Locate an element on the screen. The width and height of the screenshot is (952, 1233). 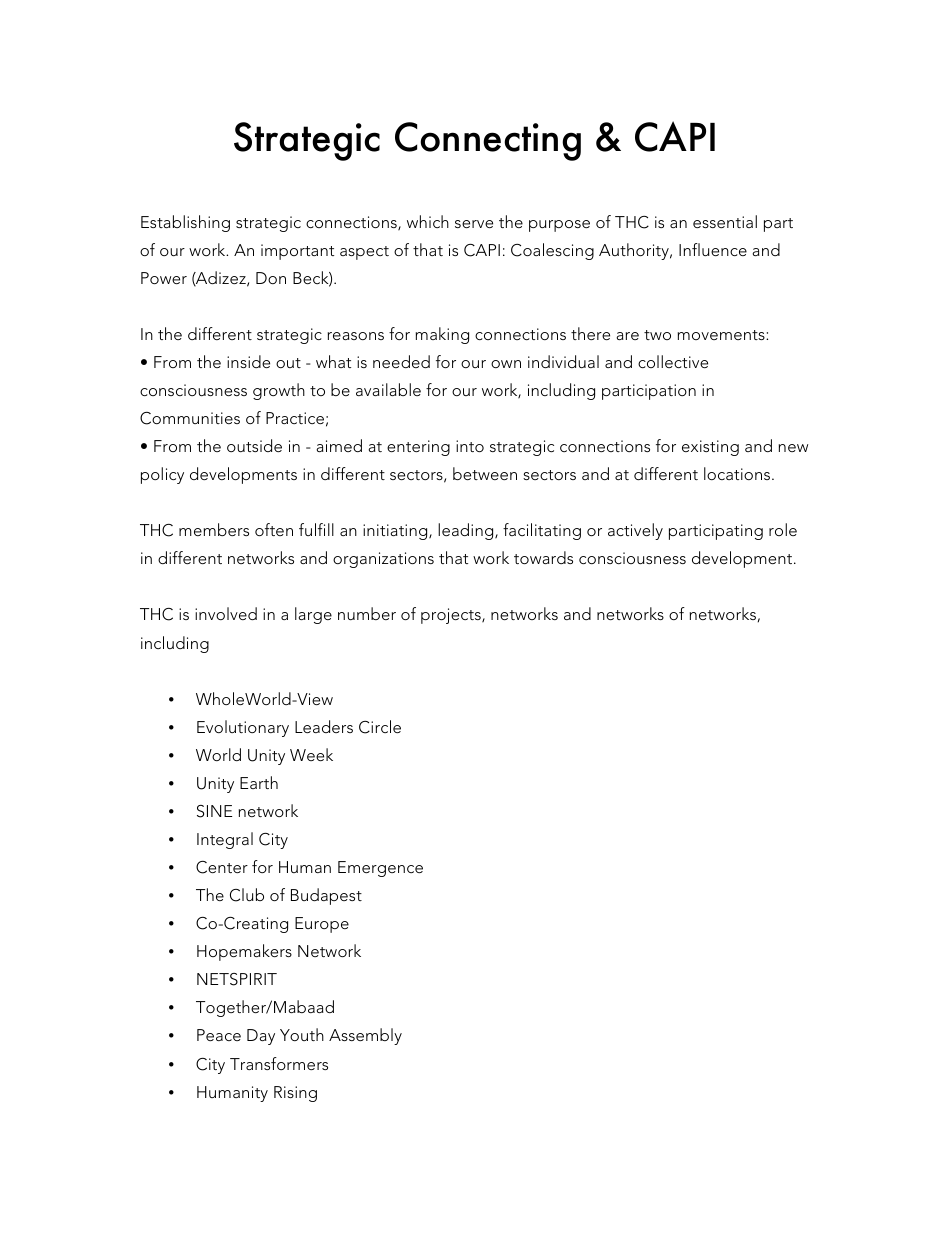
essential is located at coordinates (725, 221).
